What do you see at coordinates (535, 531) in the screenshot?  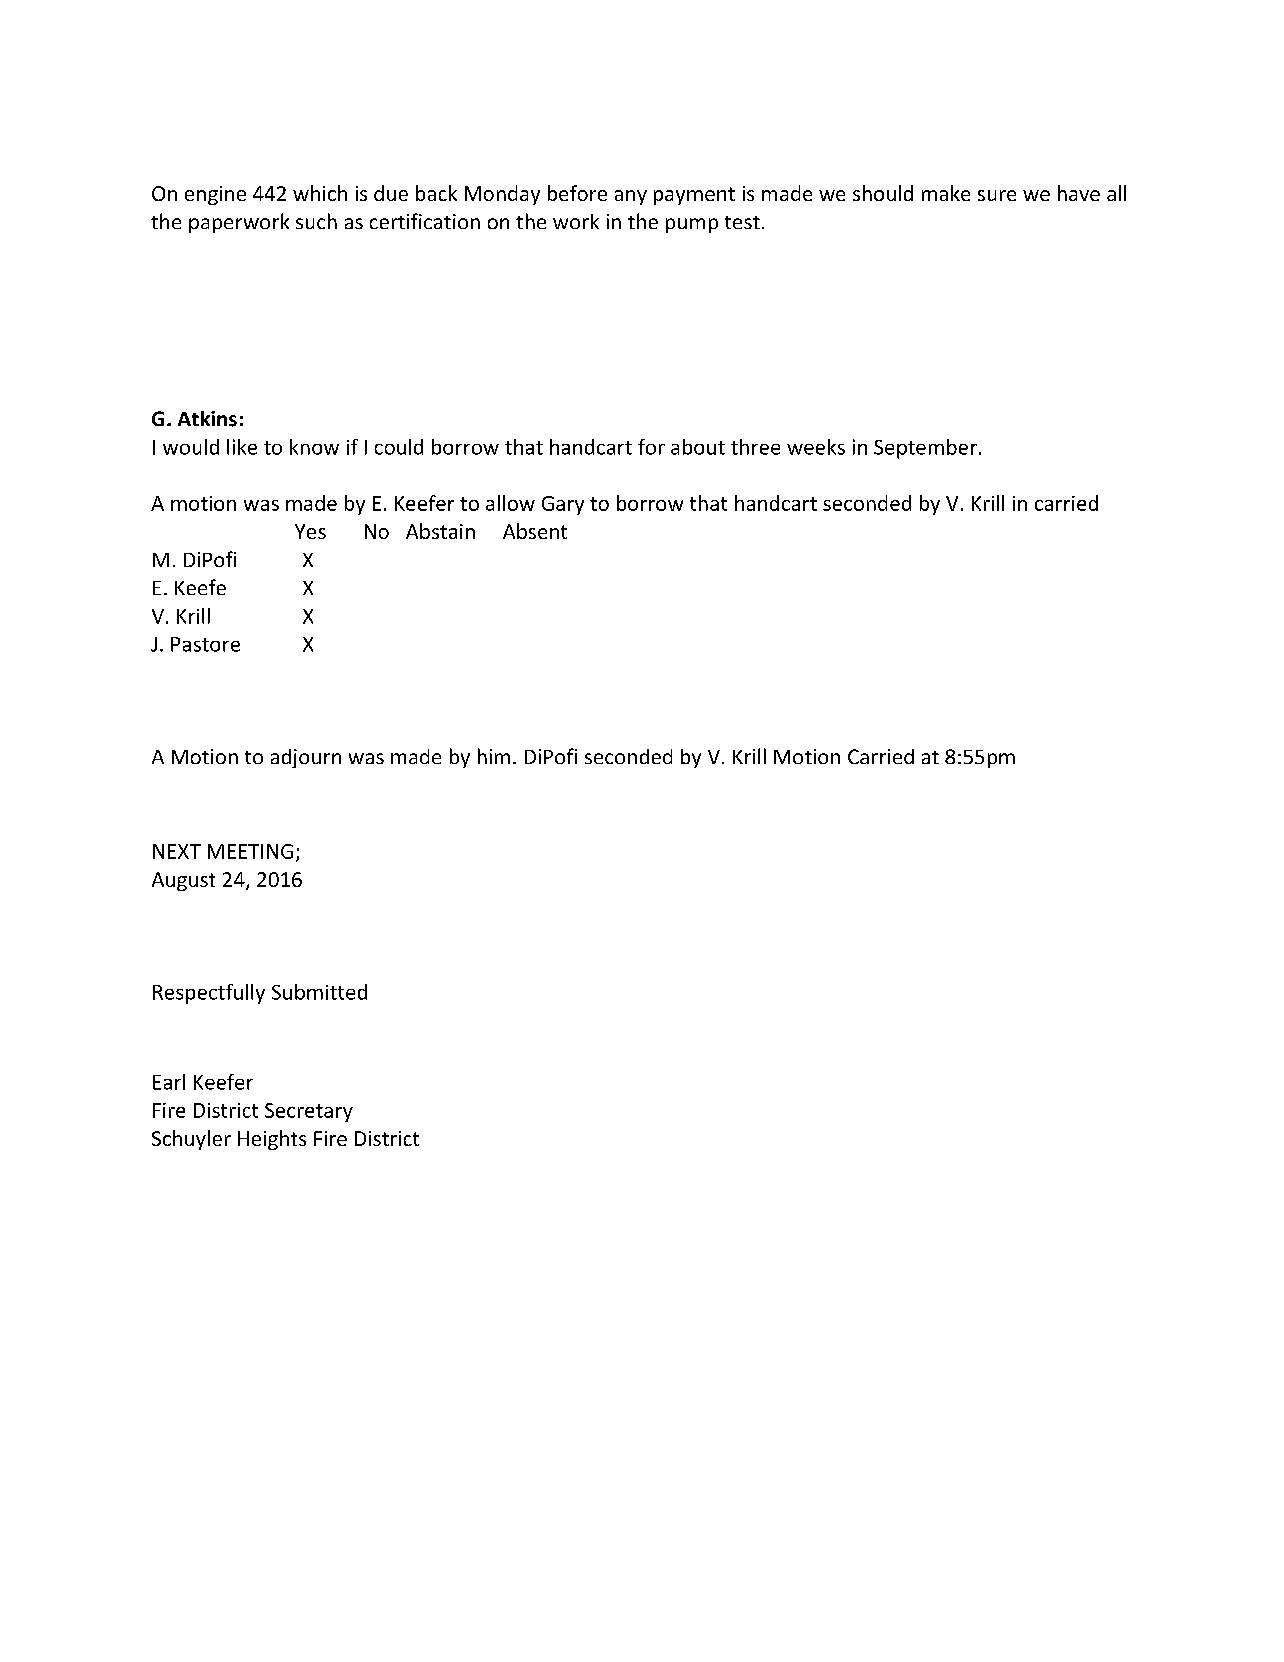 I see `Absent` at bounding box center [535, 531].
